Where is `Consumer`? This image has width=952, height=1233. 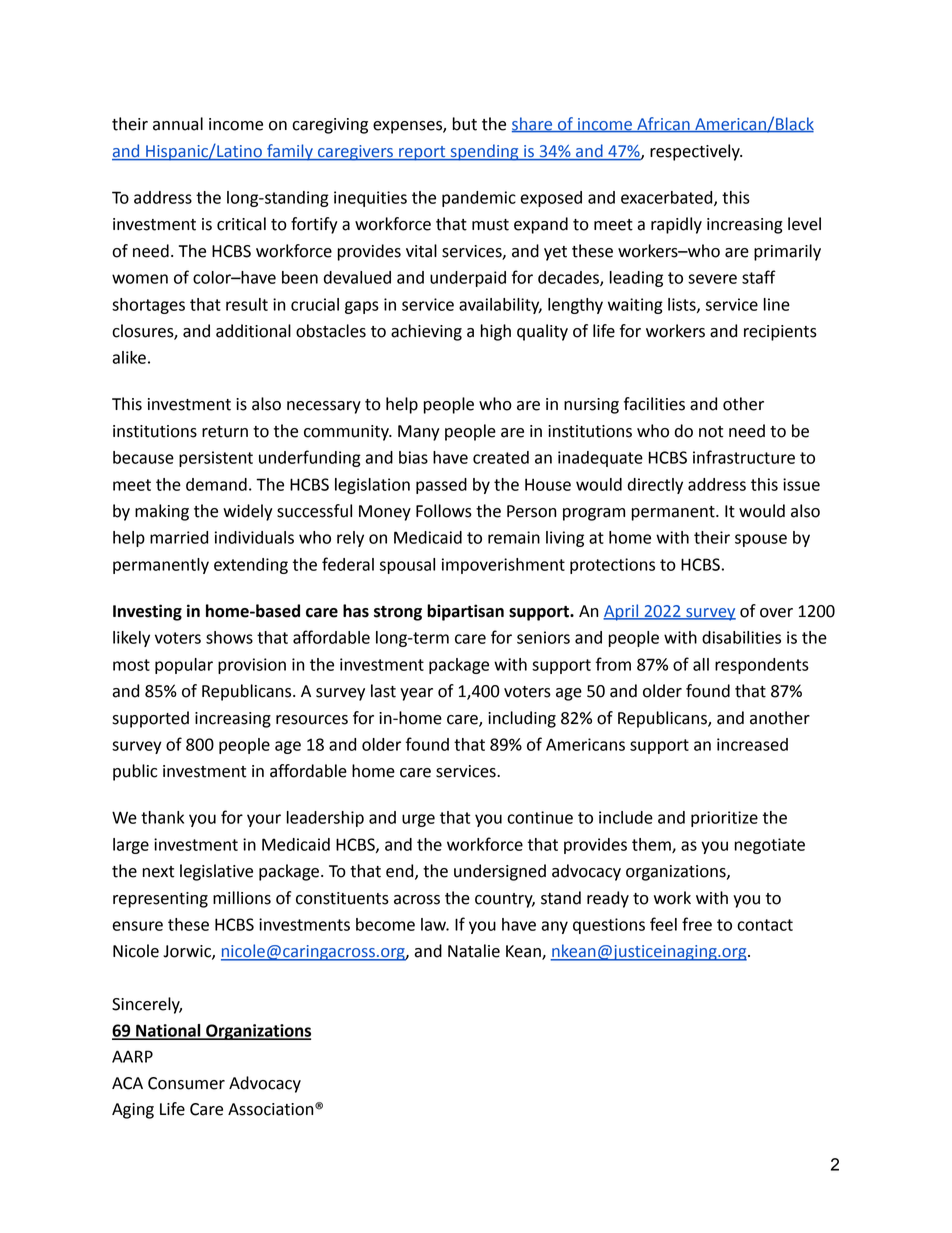 Consumer is located at coordinates (186, 1083).
